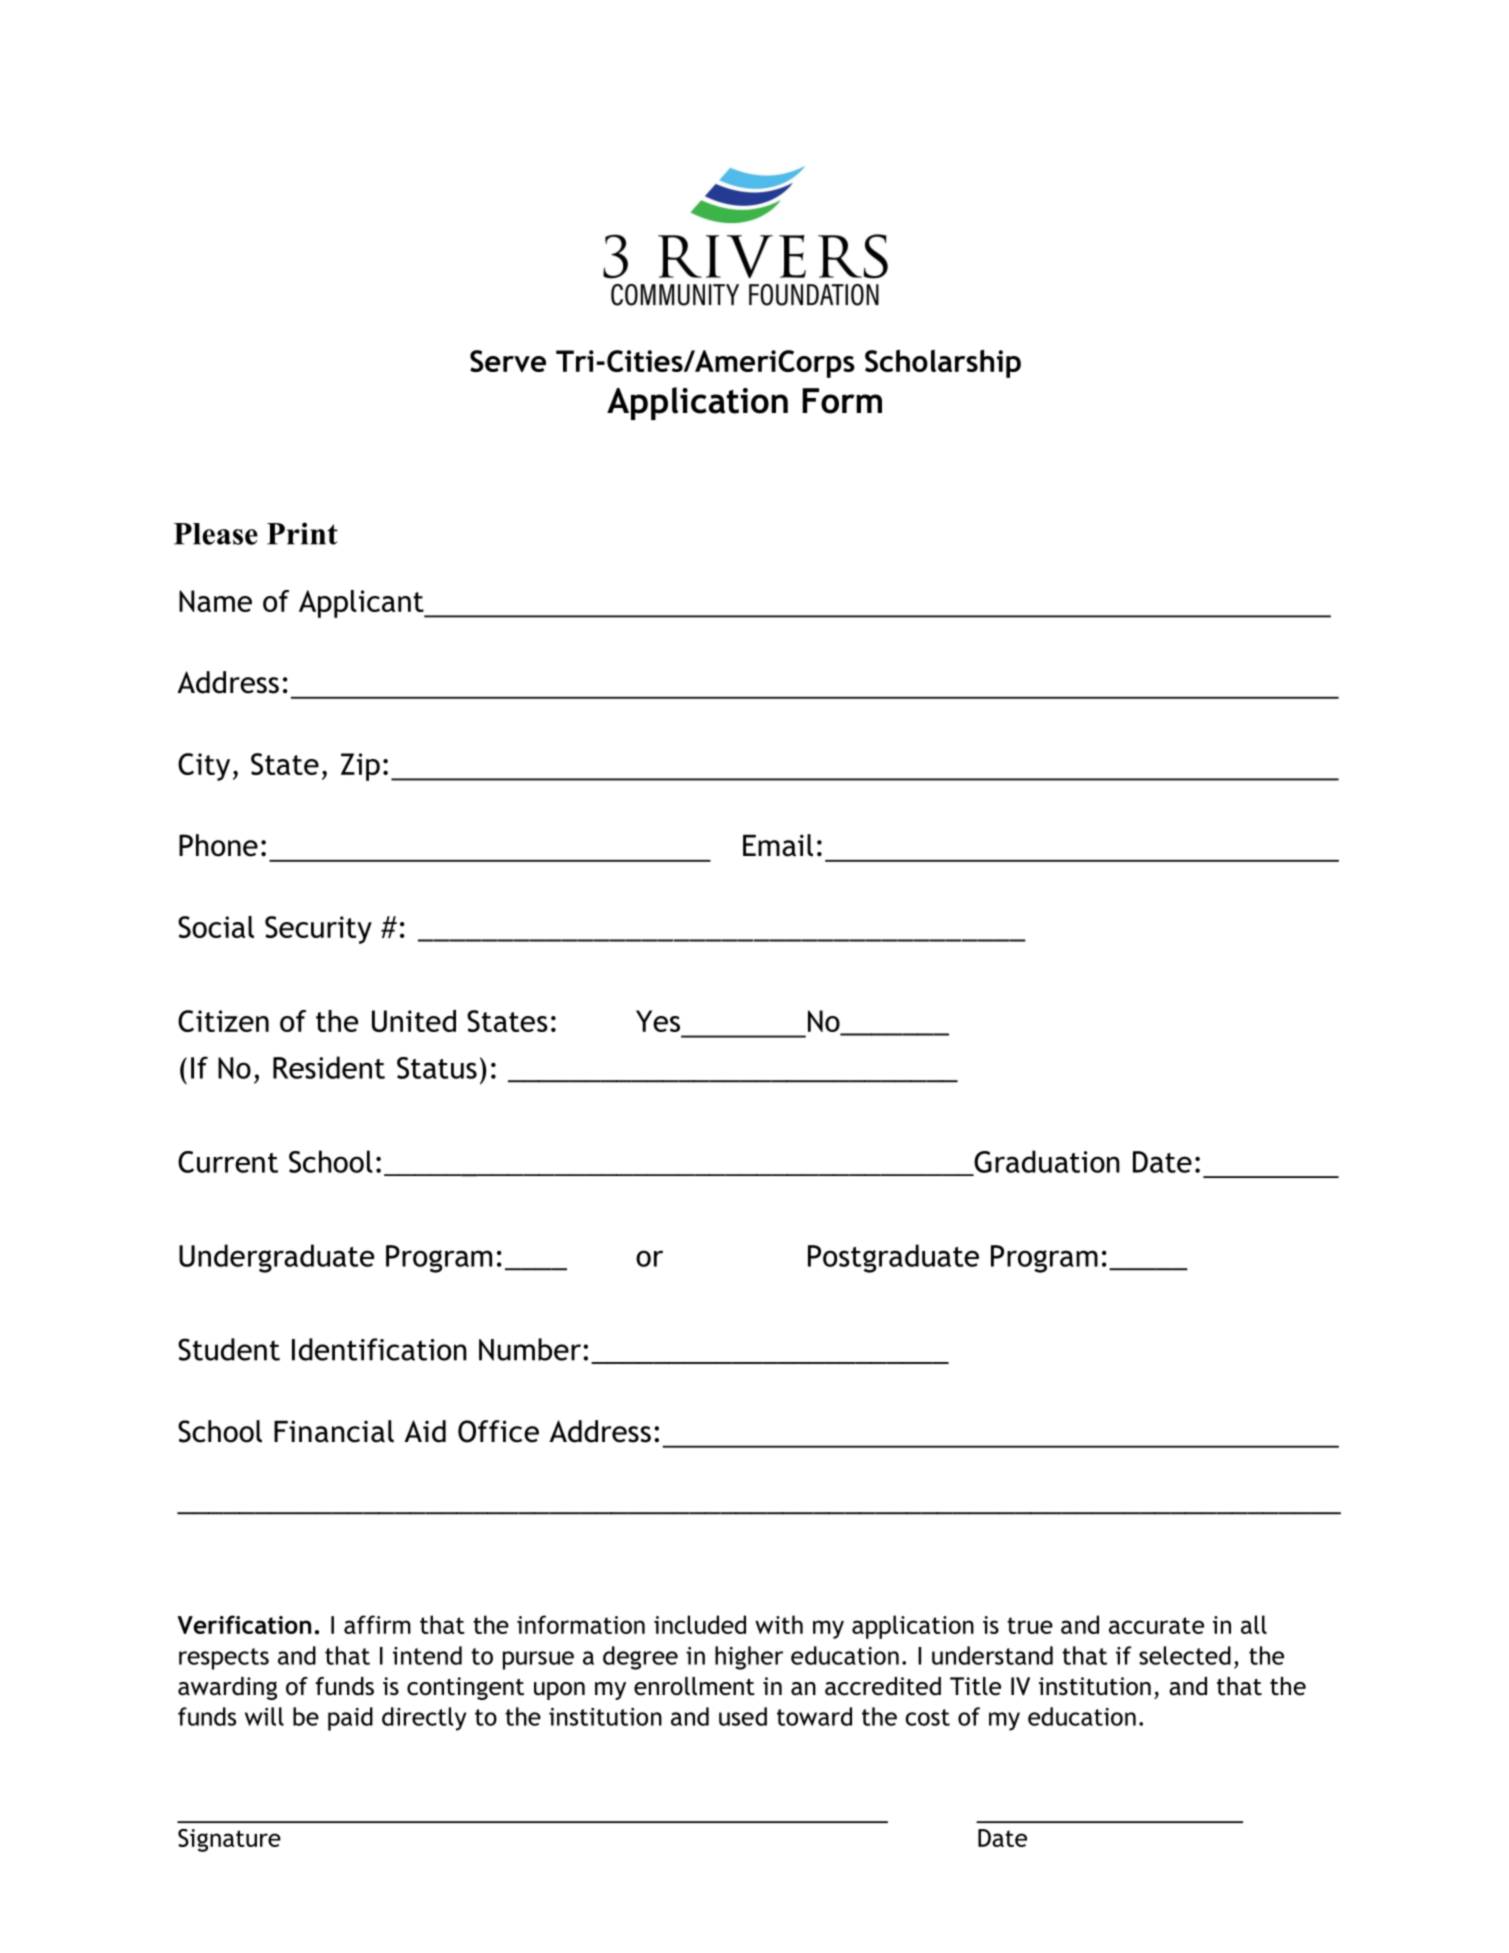 Image resolution: width=1509 pixels, height=1953 pixels. I want to click on Scholarship, so click(943, 363).
